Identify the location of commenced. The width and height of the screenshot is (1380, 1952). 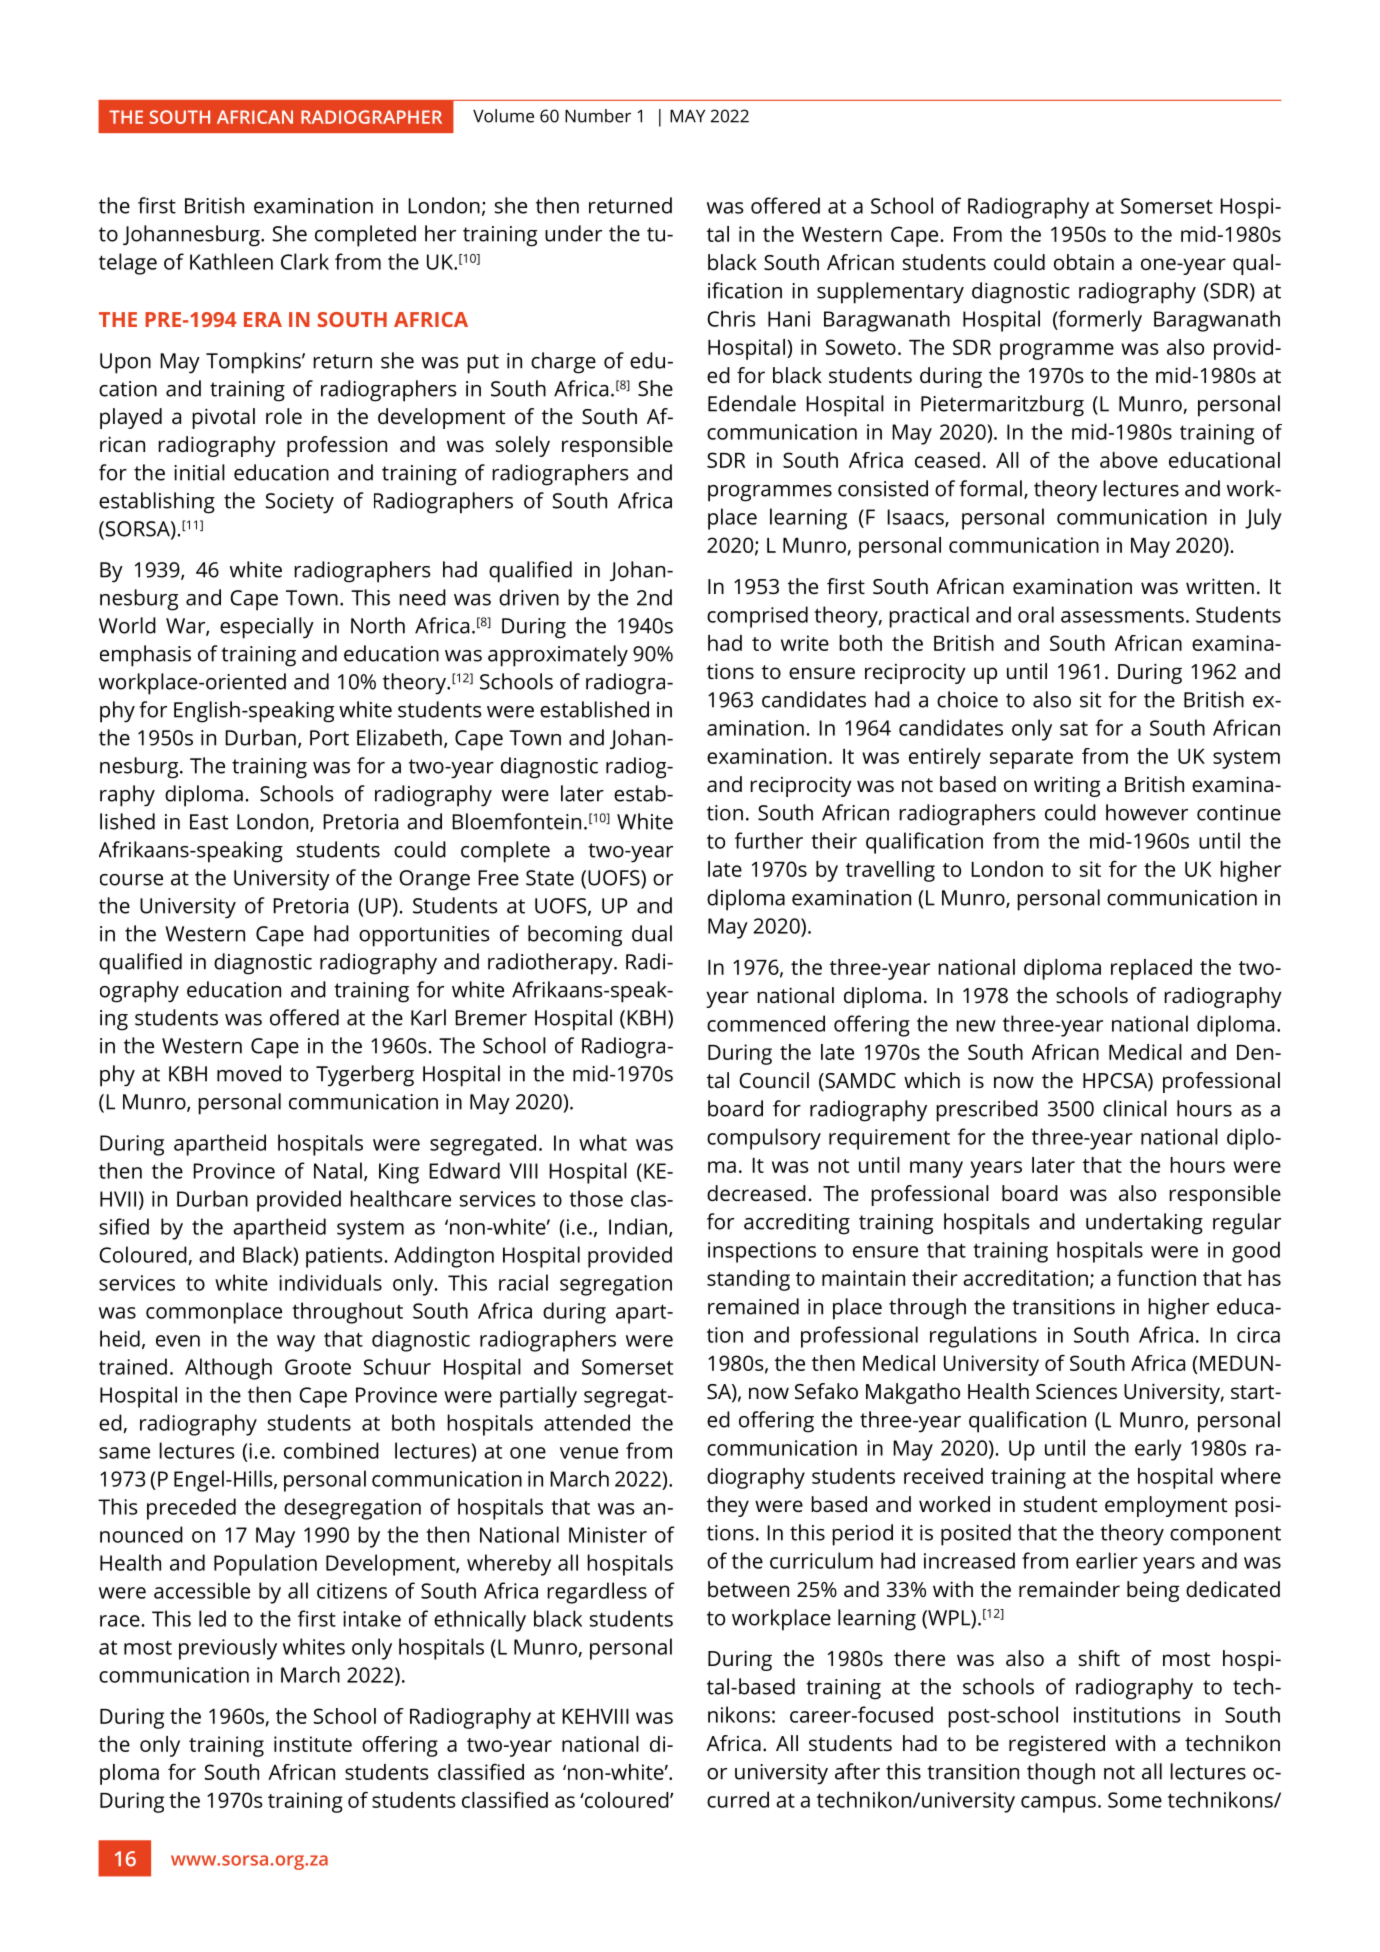
(766, 1023).
